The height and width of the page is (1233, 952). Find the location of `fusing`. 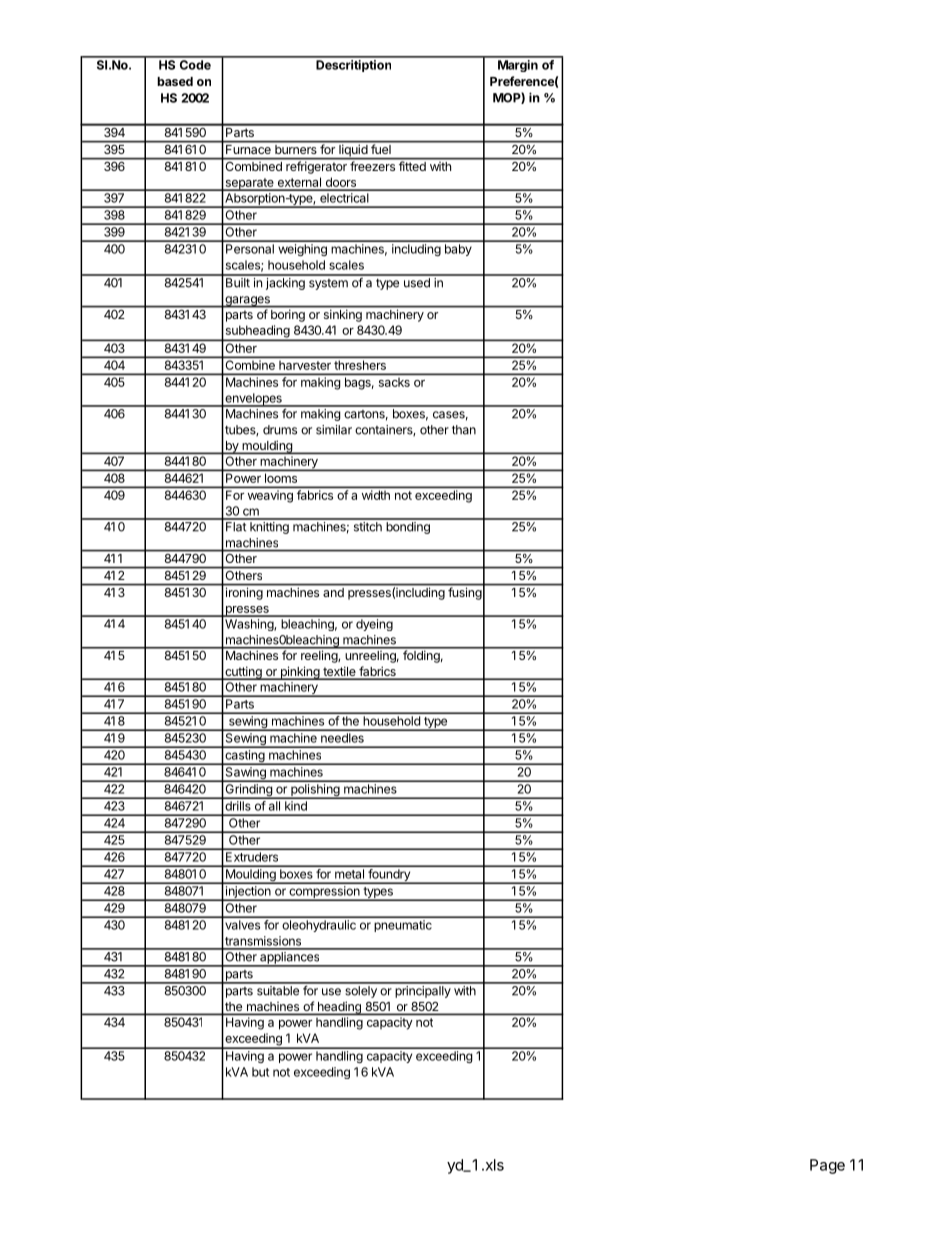

fusing is located at coordinates (464, 592).
